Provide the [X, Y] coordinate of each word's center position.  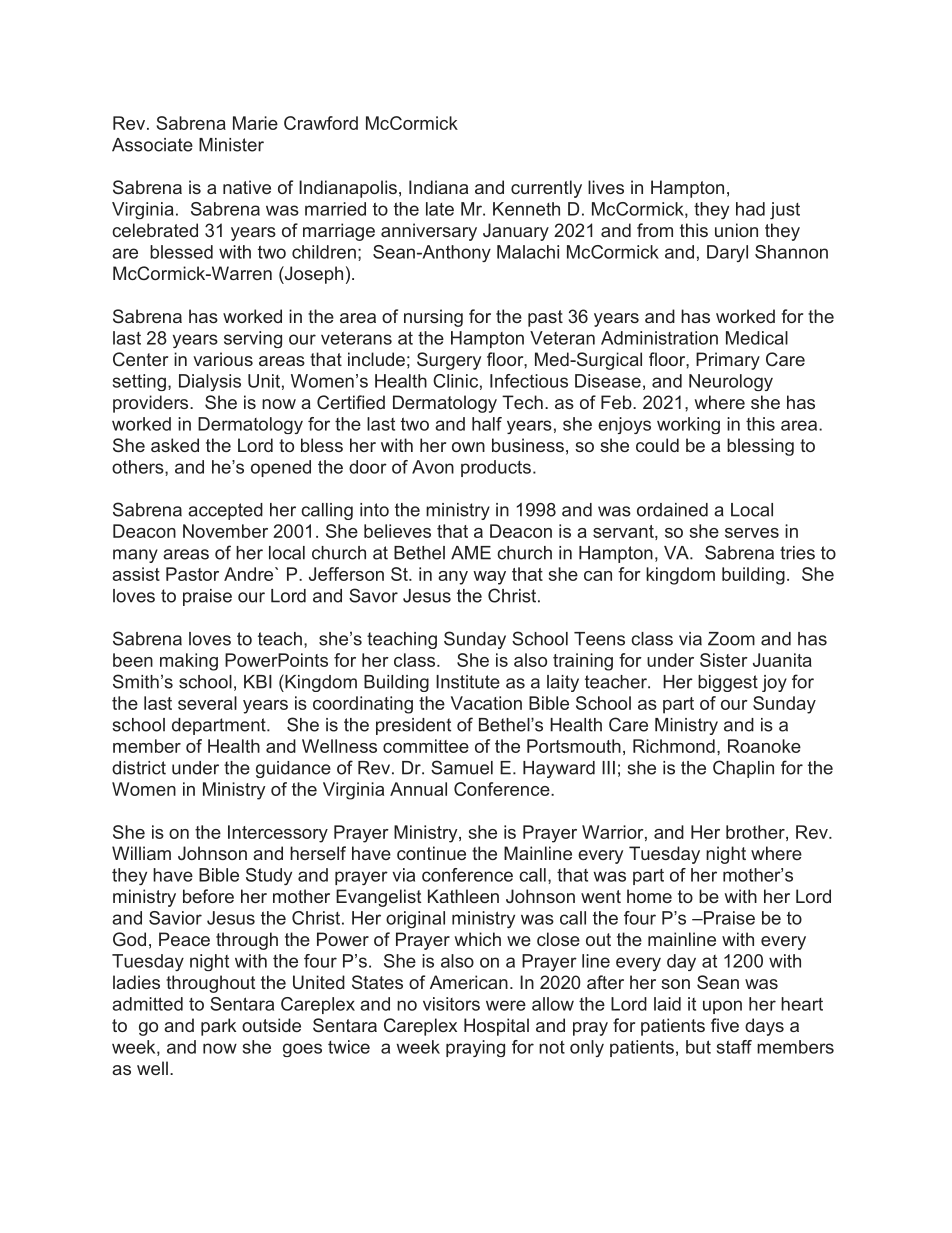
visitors [451, 1004]
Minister [231, 145]
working [688, 425]
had [750, 209]
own [468, 447]
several [207, 703]
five [725, 1025]
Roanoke [764, 746]
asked [175, 445]
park [218, 1027]
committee [426, 746]
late [440, 209]
